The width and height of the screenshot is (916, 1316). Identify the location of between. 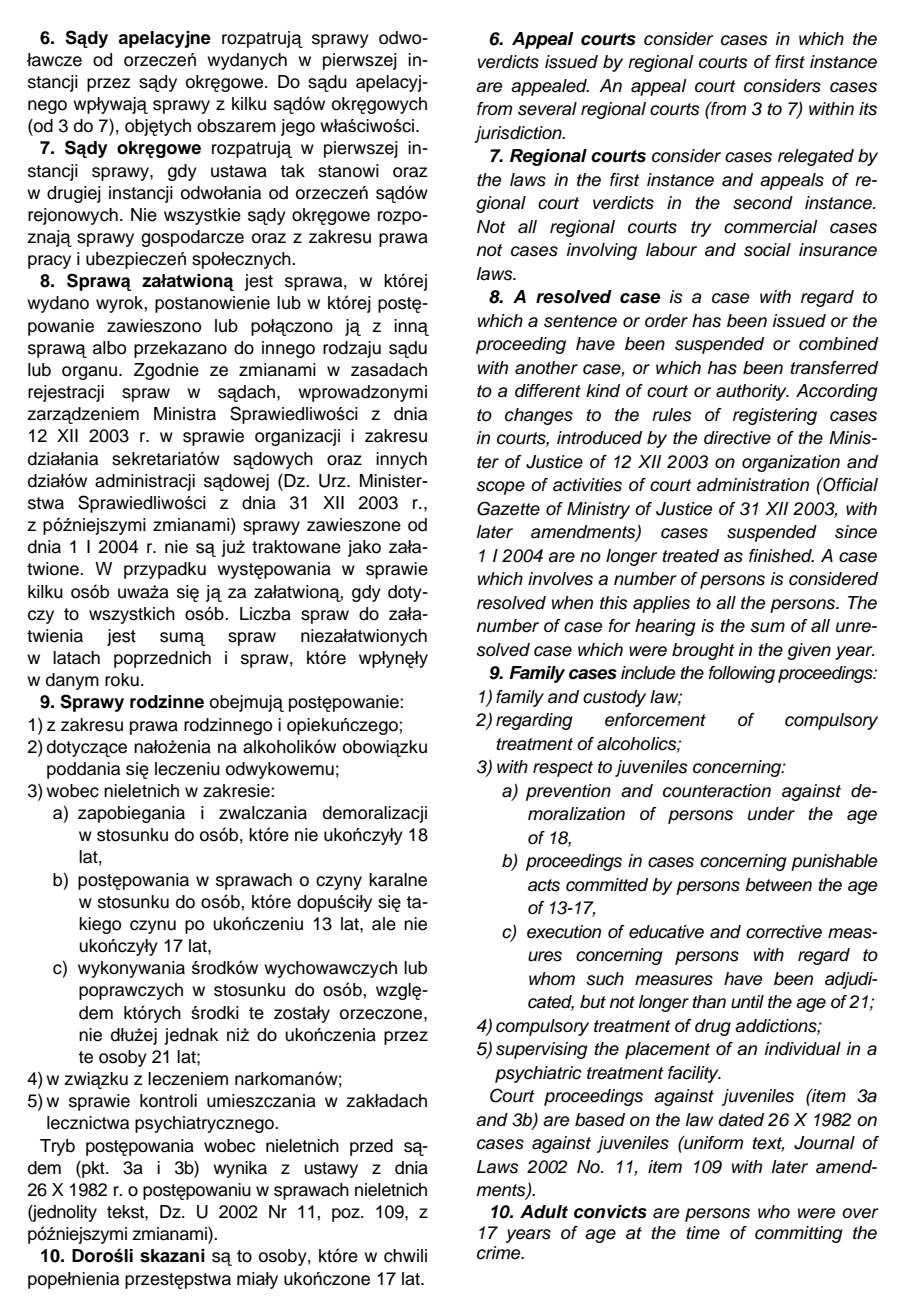
(778, 885).
